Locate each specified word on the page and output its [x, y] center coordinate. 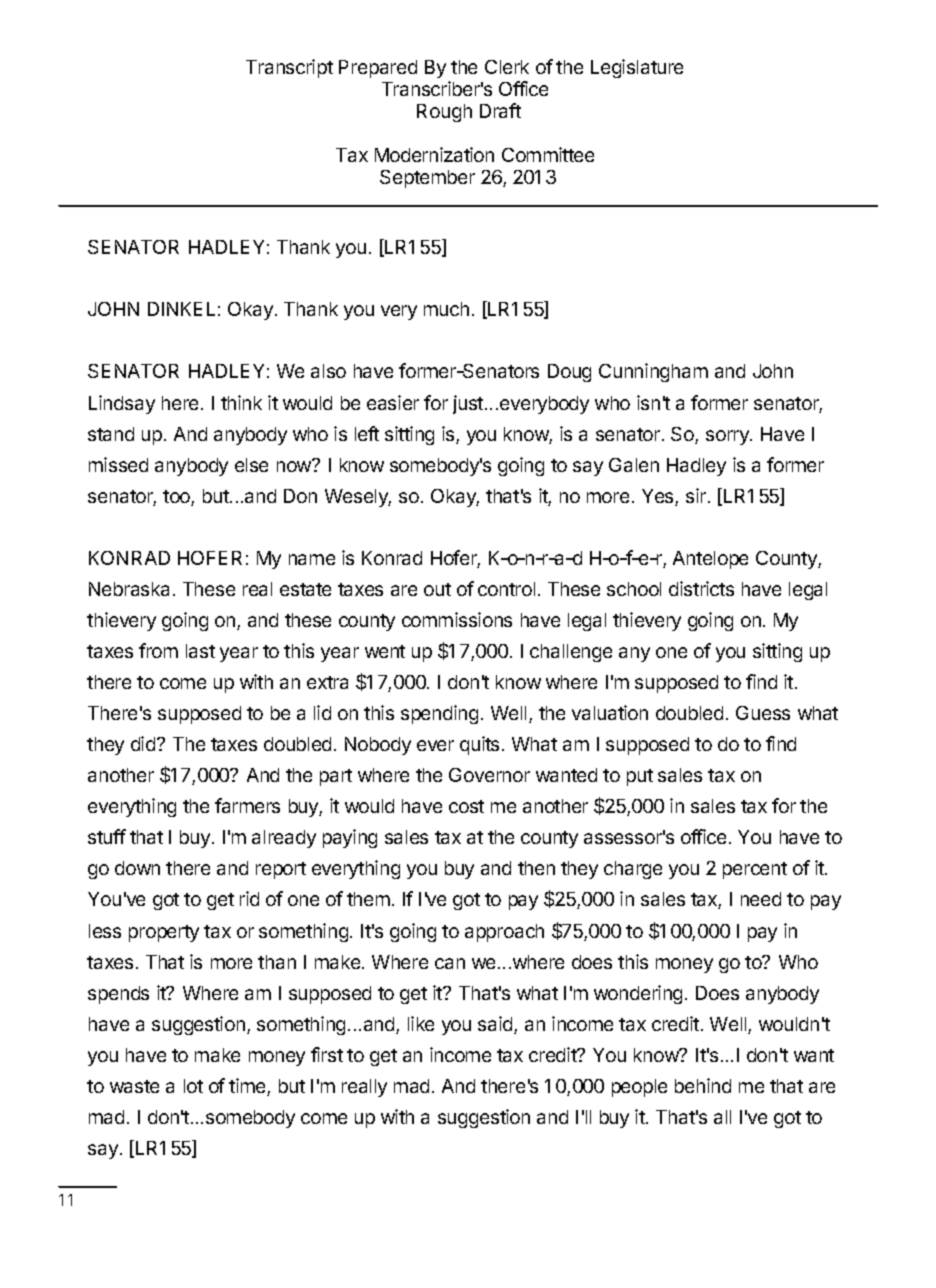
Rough [444, 113]
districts [701, 588]
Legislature [637, 68]
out [437, 589]
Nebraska [129, 589]
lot [193, 1086]
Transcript [289, 68]
